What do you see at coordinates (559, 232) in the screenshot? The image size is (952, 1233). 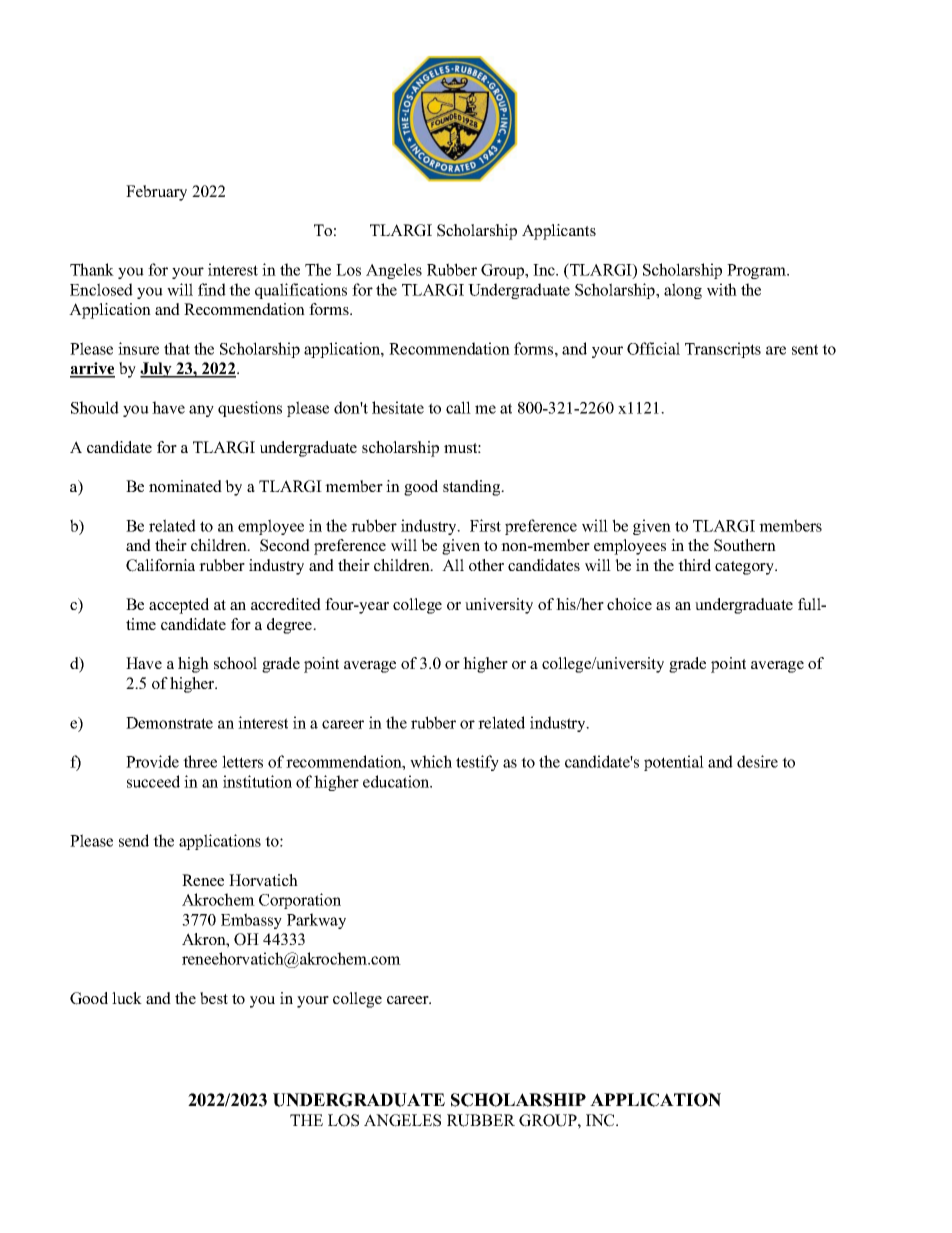 I see `Applicants` at bounding box center [559, 232].
